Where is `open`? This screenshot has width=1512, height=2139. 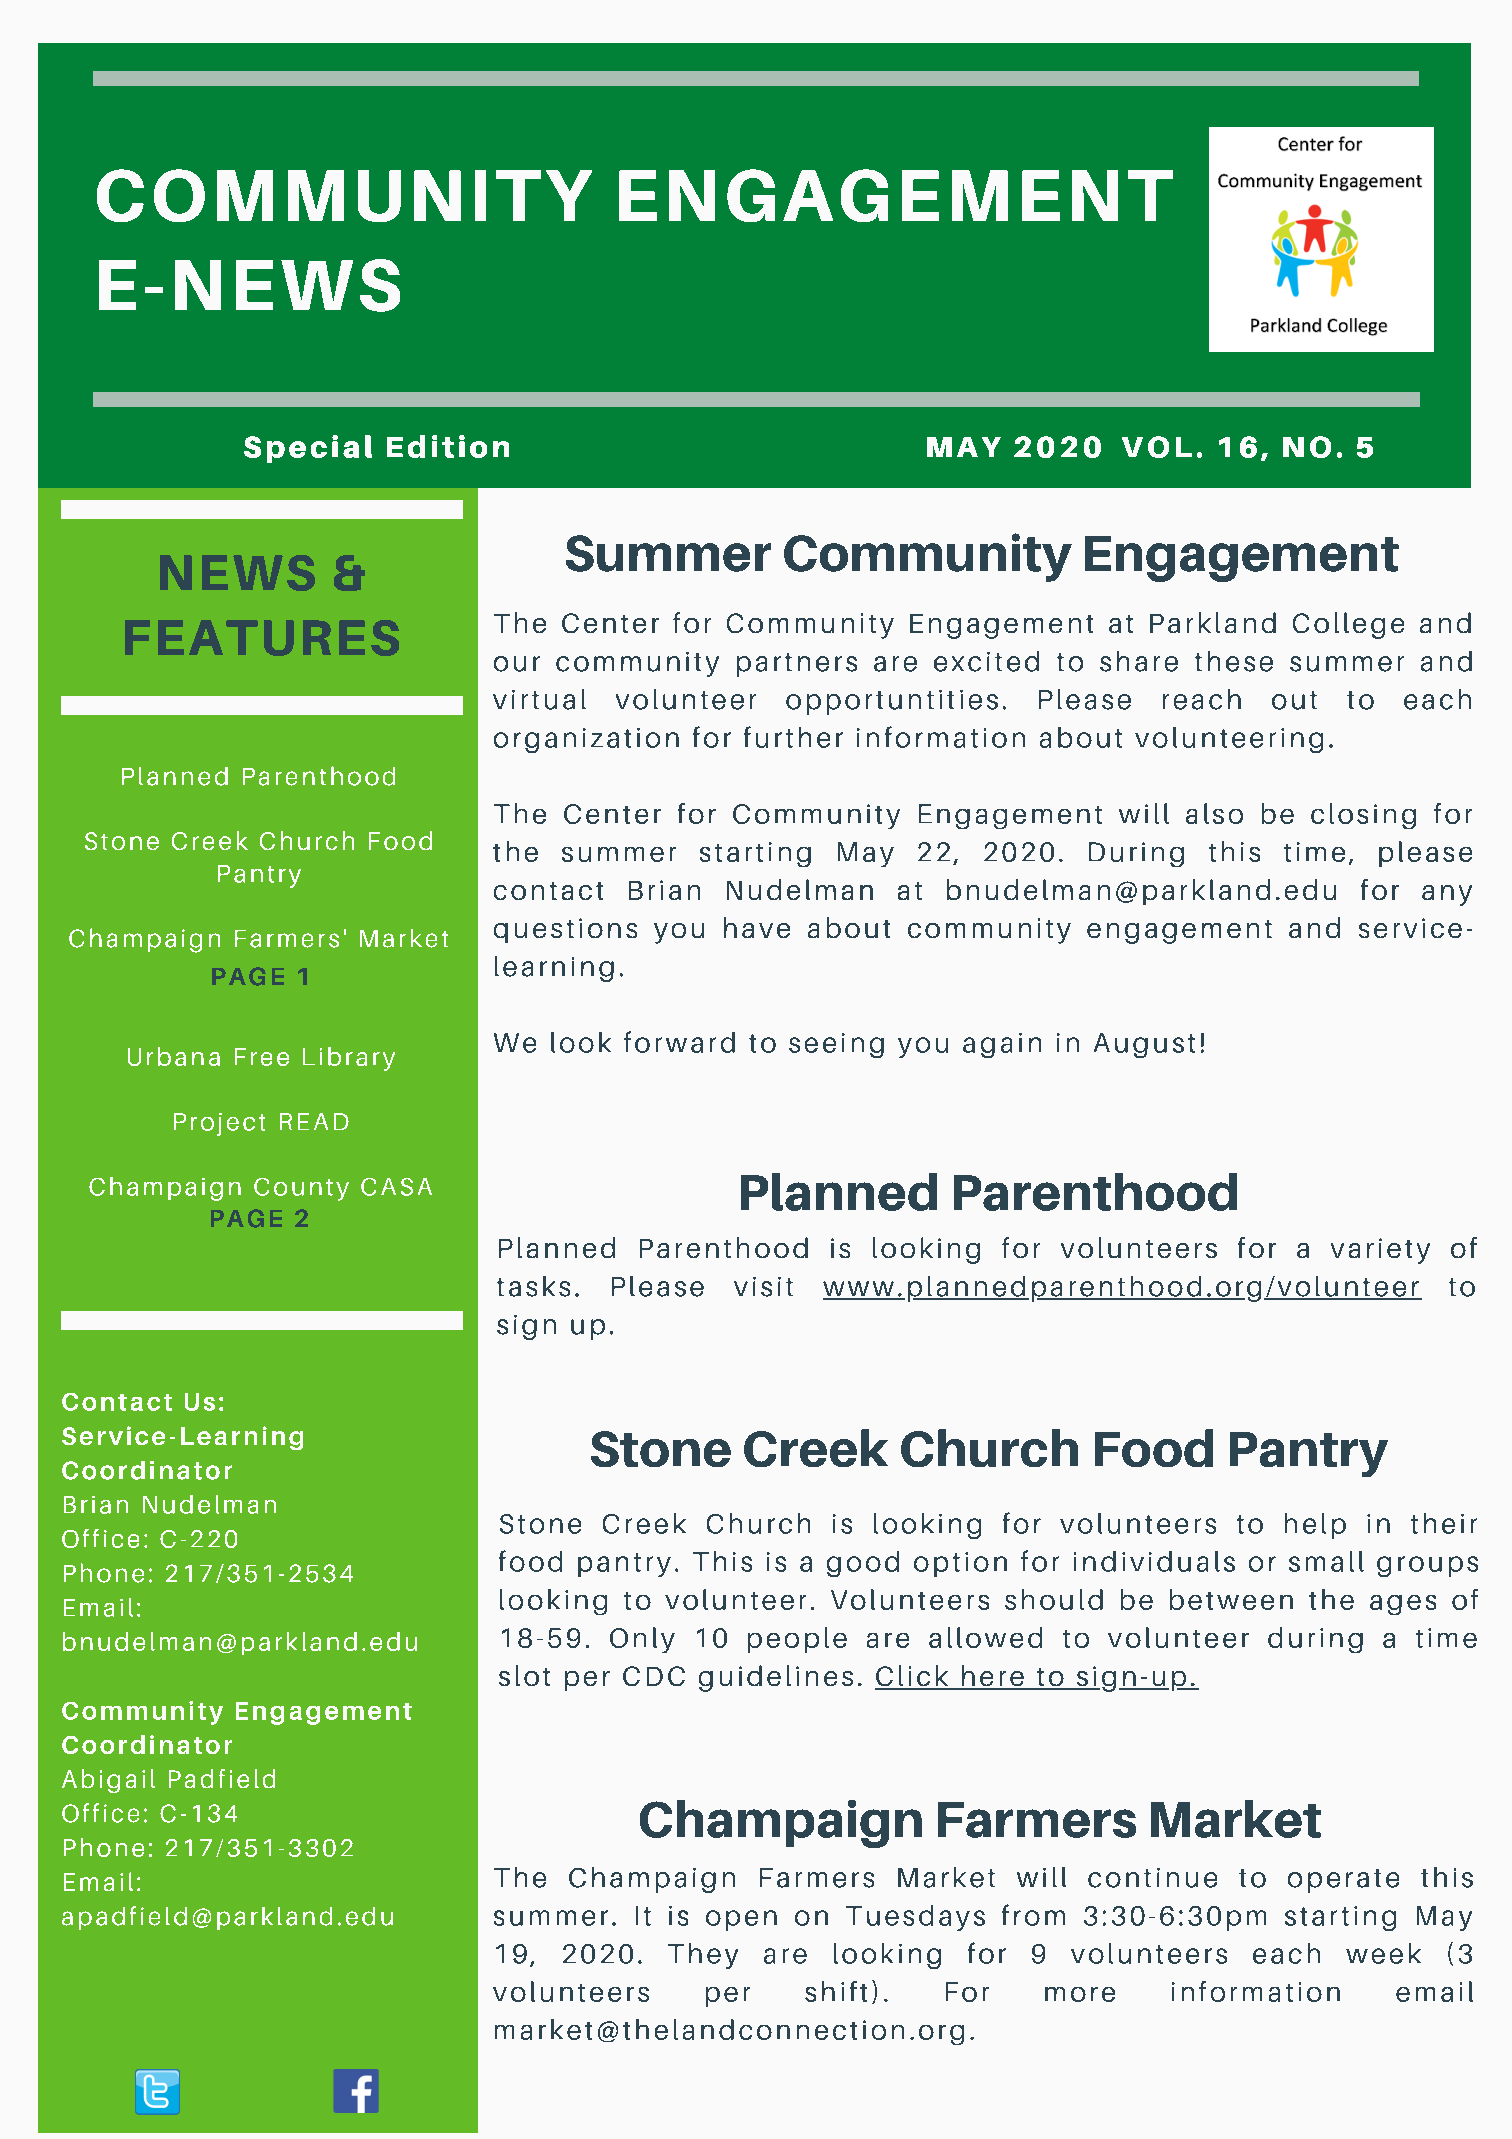
open is located at coordinates (741, 1920).
